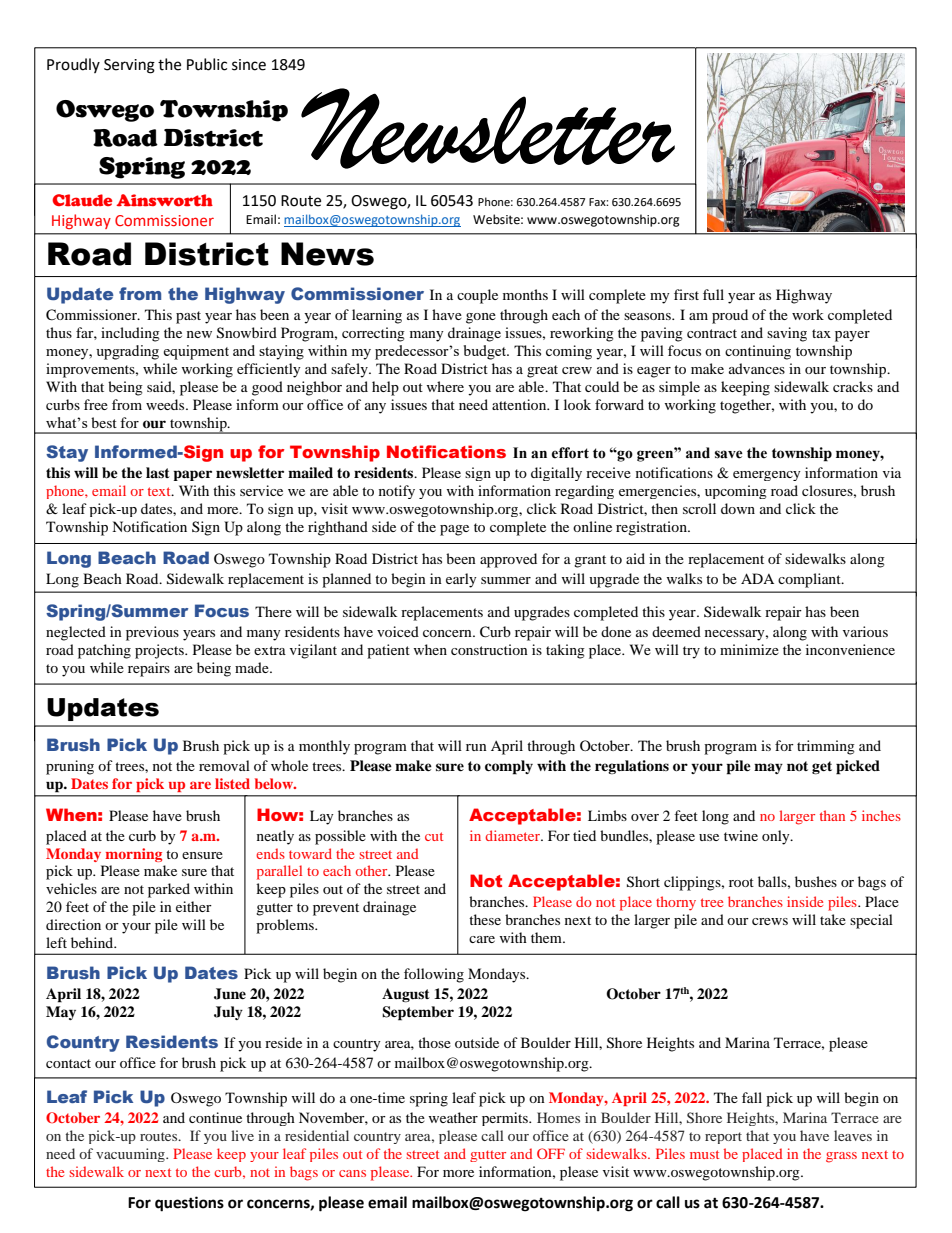  What do you see at coordinates (158, 472) in the document?
I see `last` at bounding box center [158, 472].
